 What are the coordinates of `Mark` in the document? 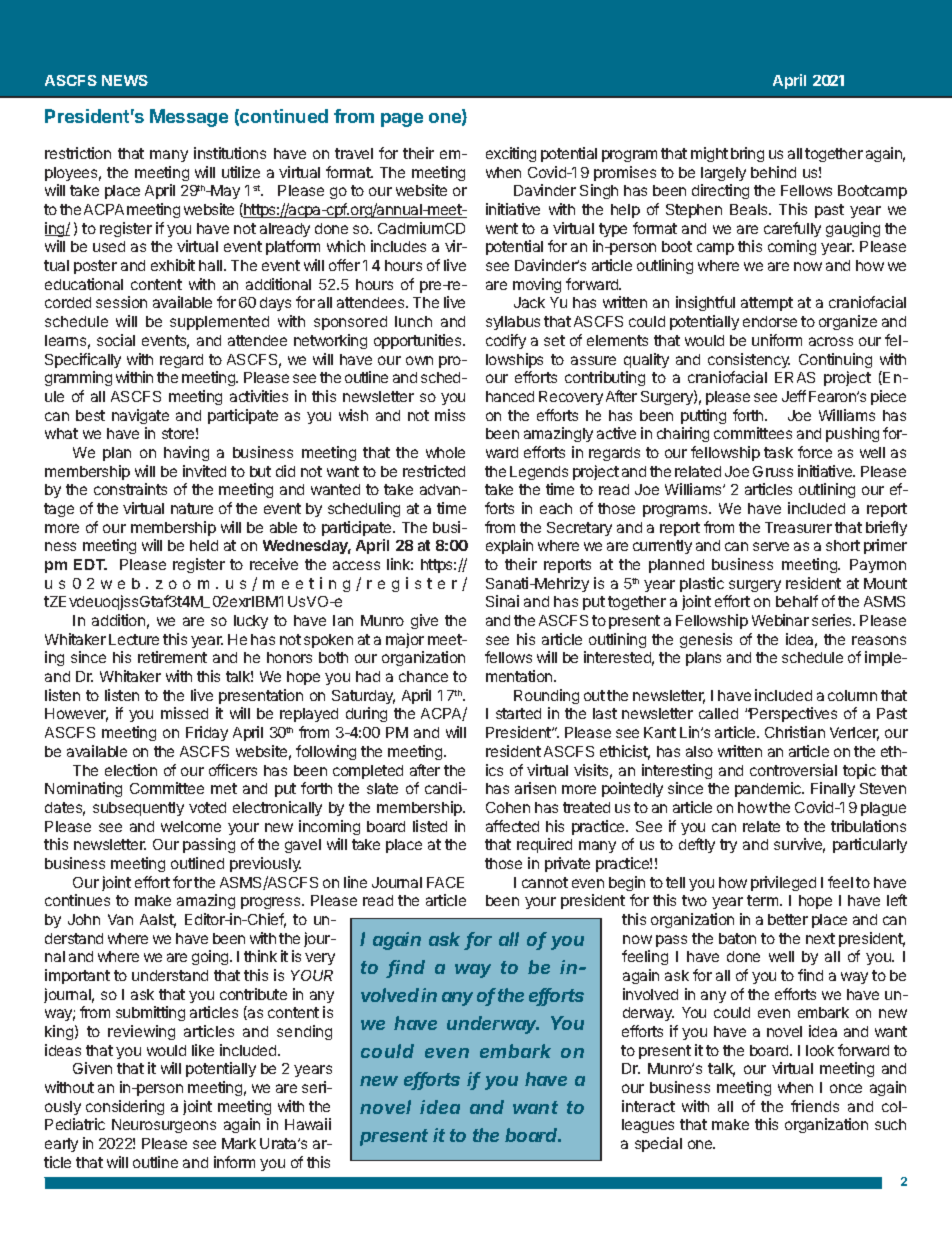 It's located at (239, 1143).
